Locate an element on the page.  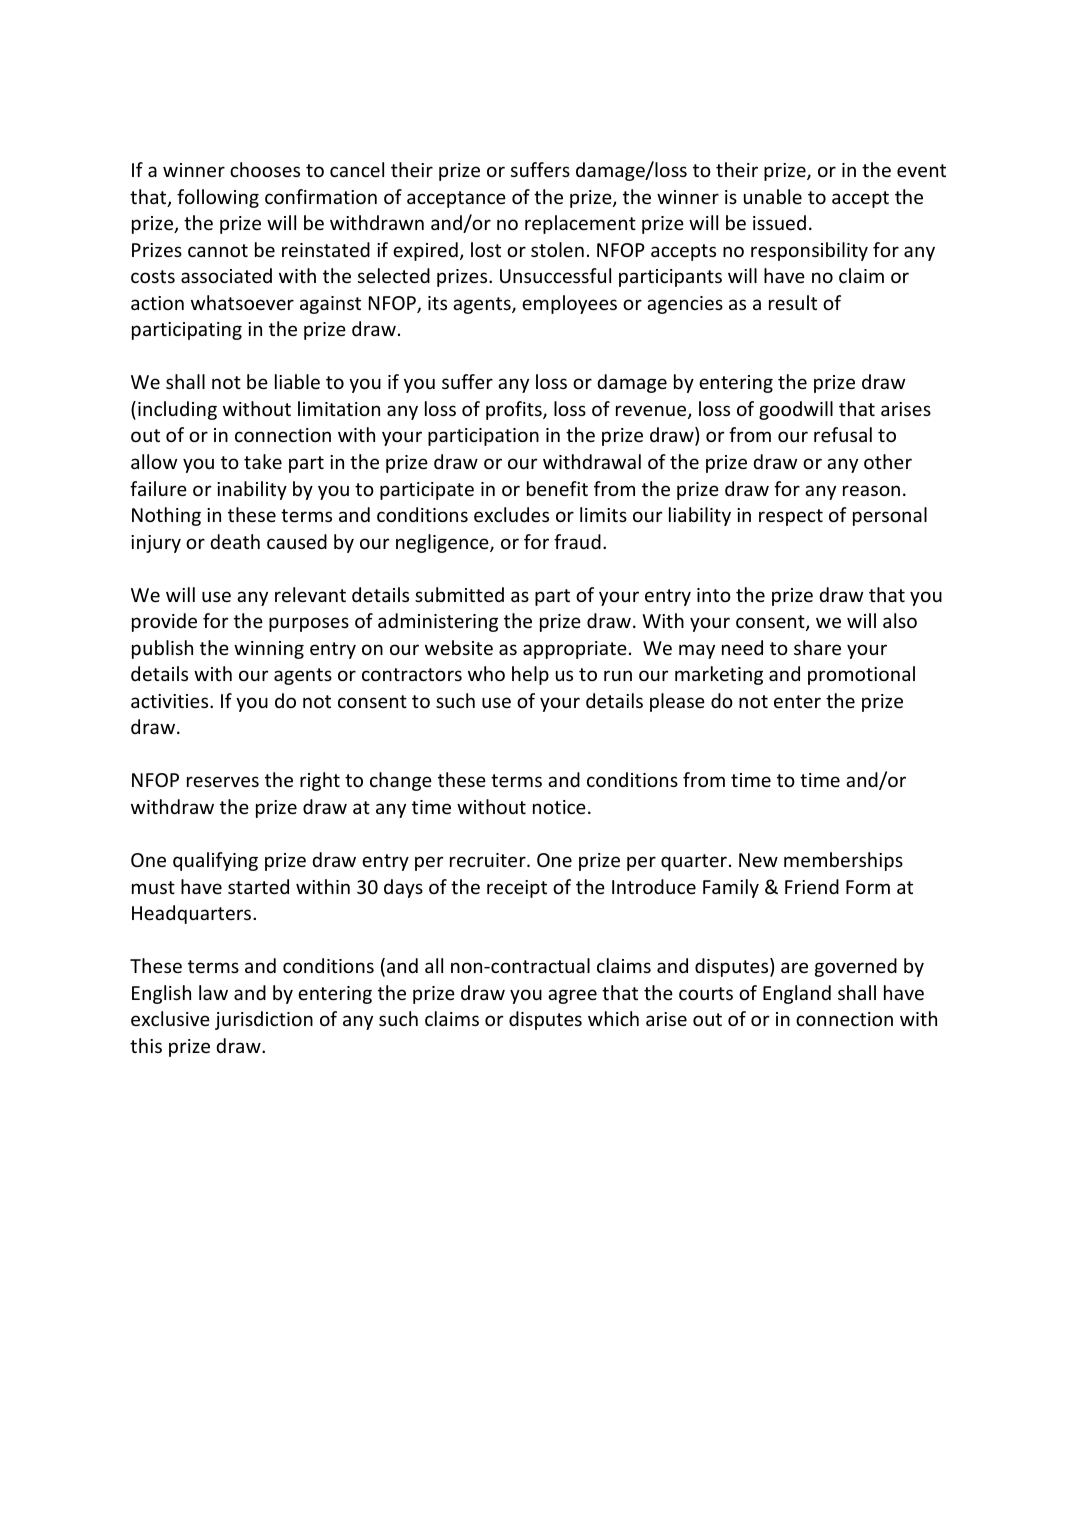
relevant is located at coordinates (310, 594).
